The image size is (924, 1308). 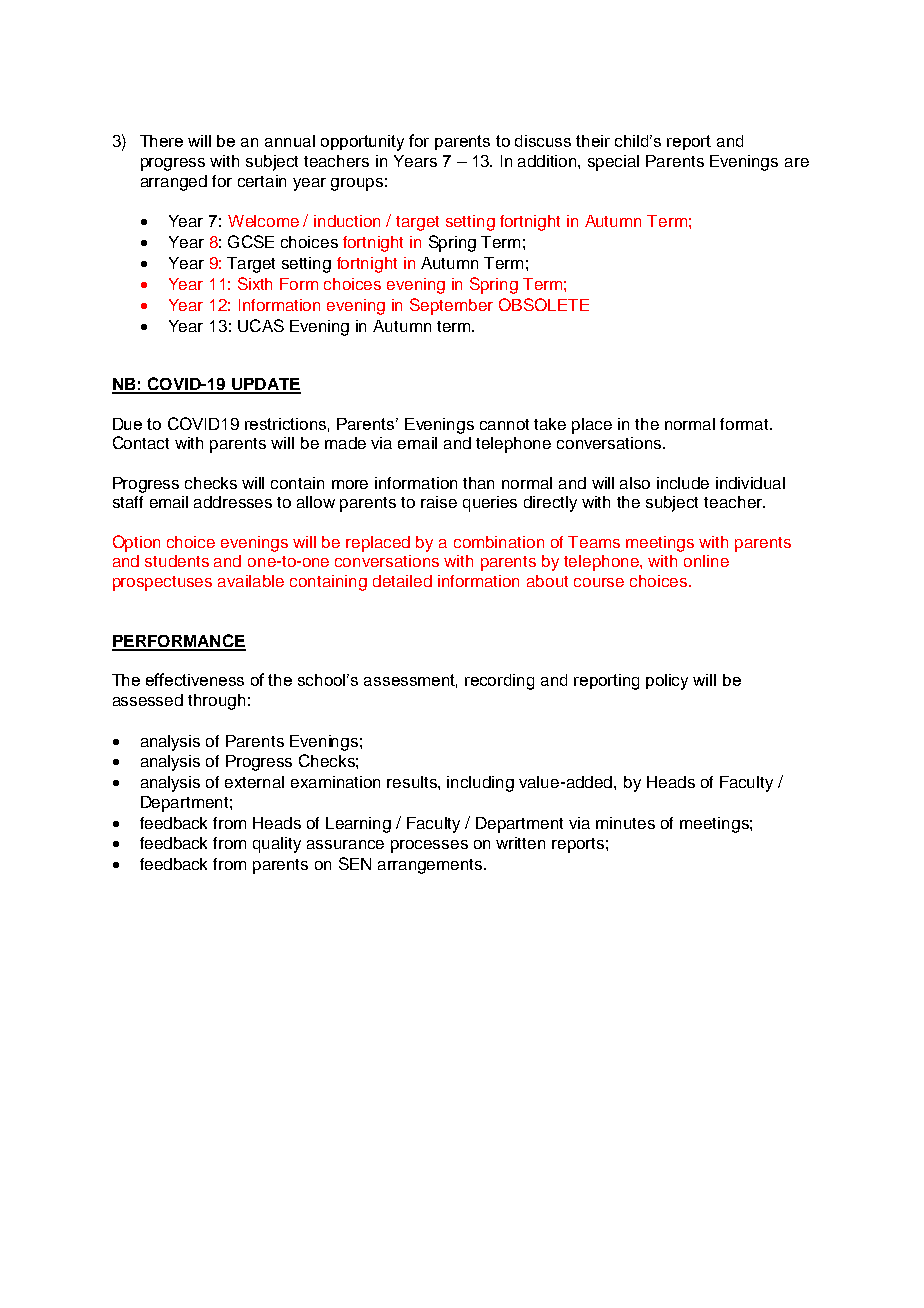 I want to click on special, so click(x=613, y=163).
